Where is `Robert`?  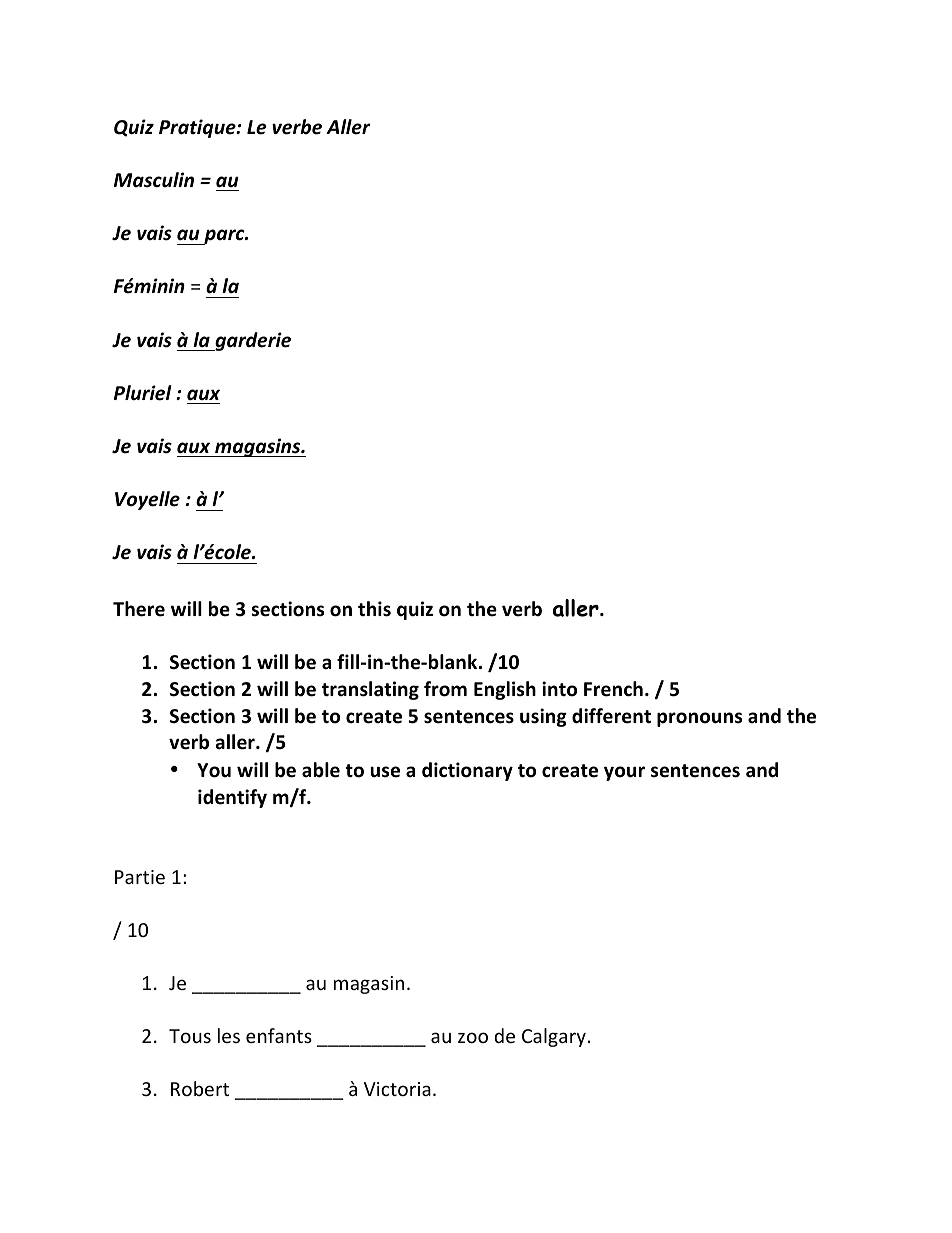 Robert is located at coordinates (200, 1088).
